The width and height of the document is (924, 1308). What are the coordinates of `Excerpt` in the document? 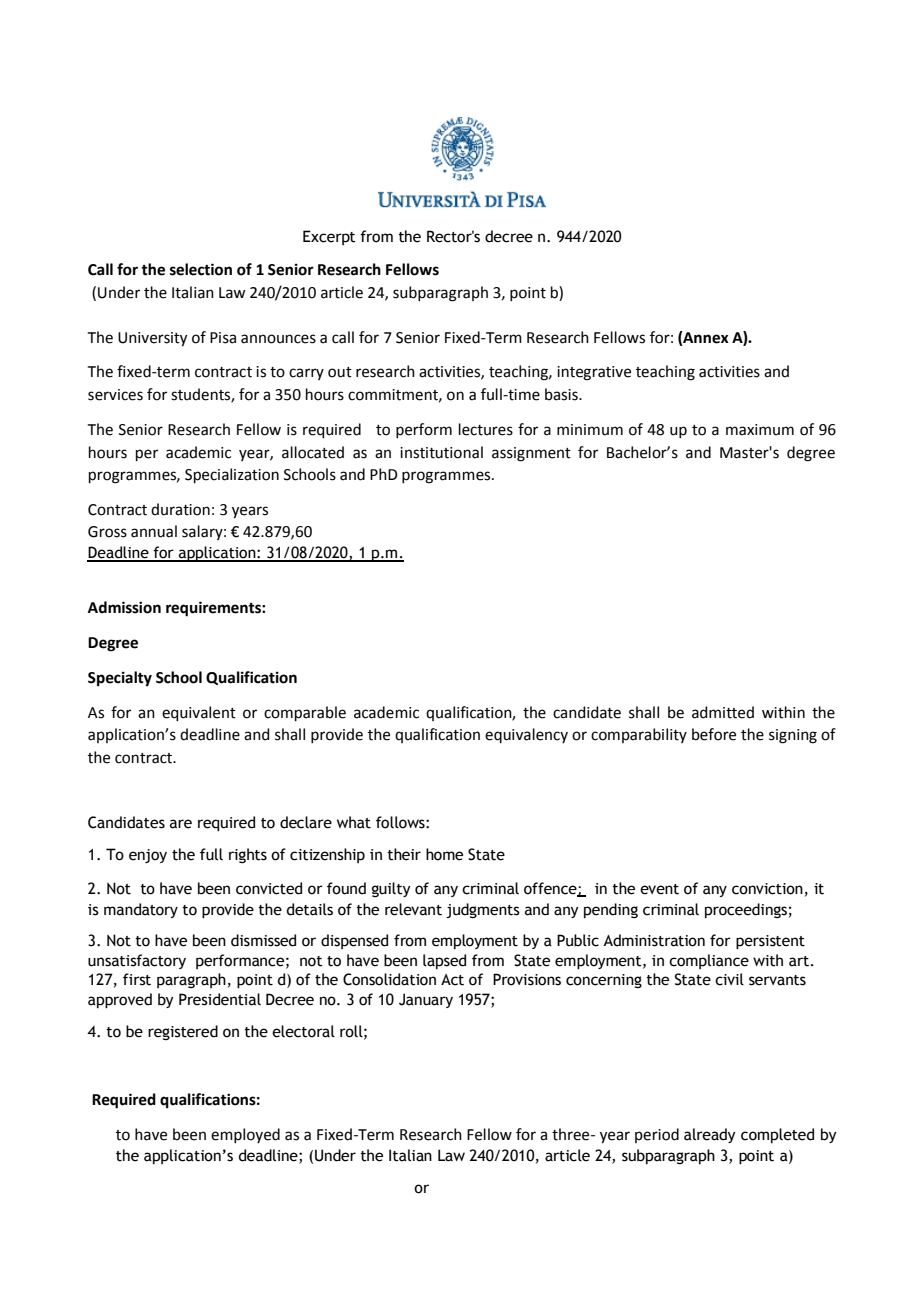 It's located at (329, 237).
